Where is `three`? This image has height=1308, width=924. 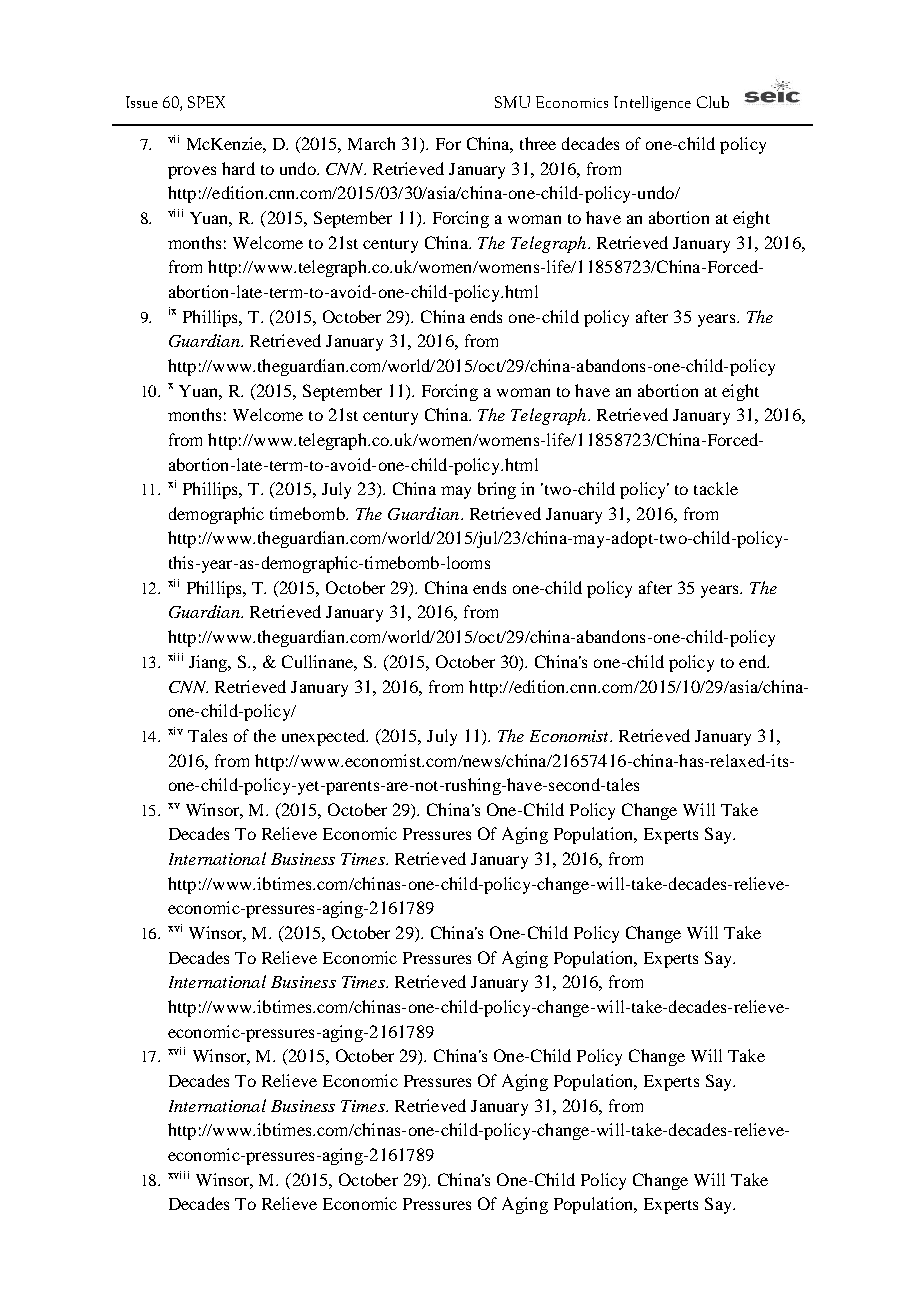 three is located at coordinates (538, 143).
